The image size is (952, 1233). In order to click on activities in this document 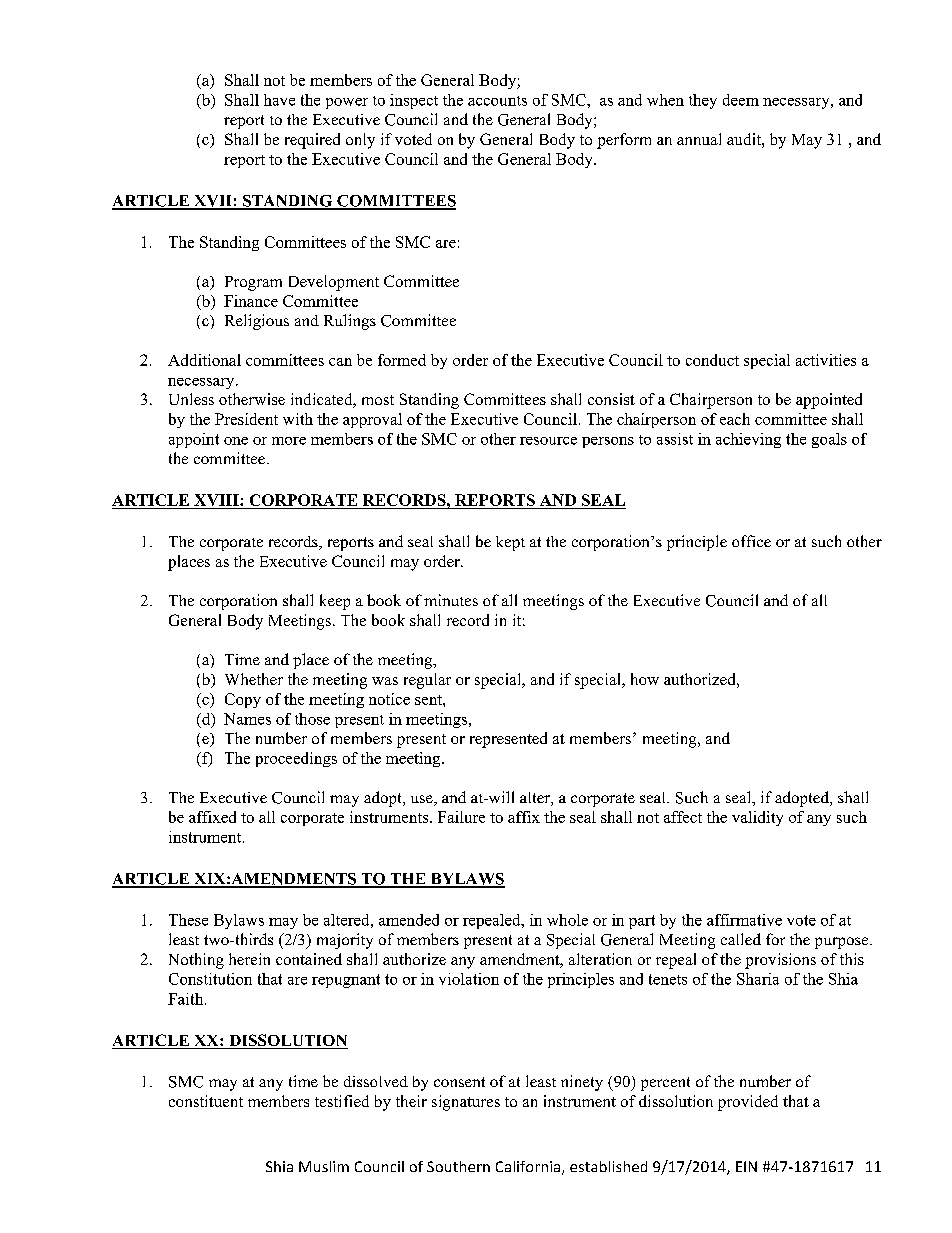, I will do `click(826, 360)`.
